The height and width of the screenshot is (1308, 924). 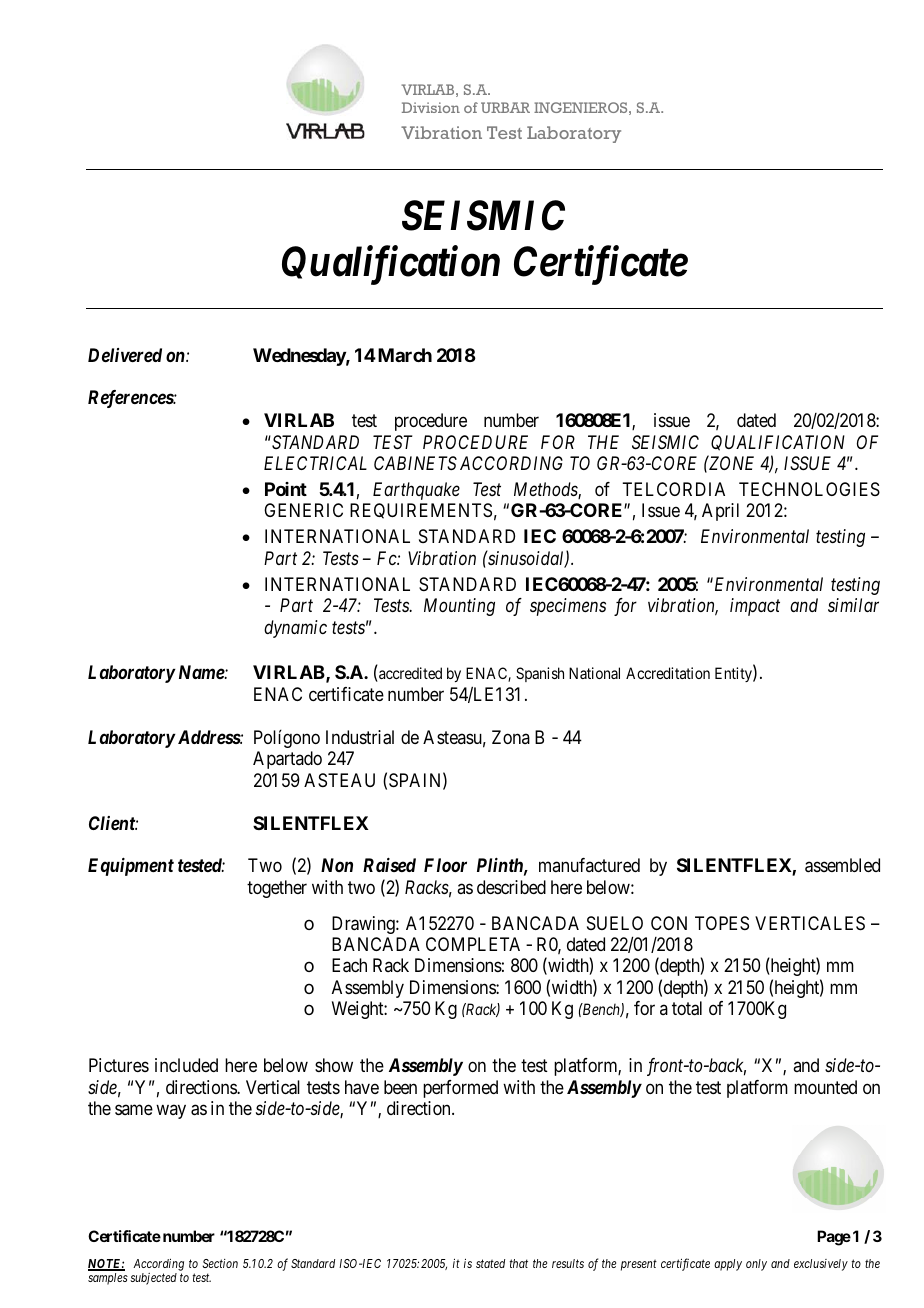 I want to click on April, so click(x=720, y=512).
